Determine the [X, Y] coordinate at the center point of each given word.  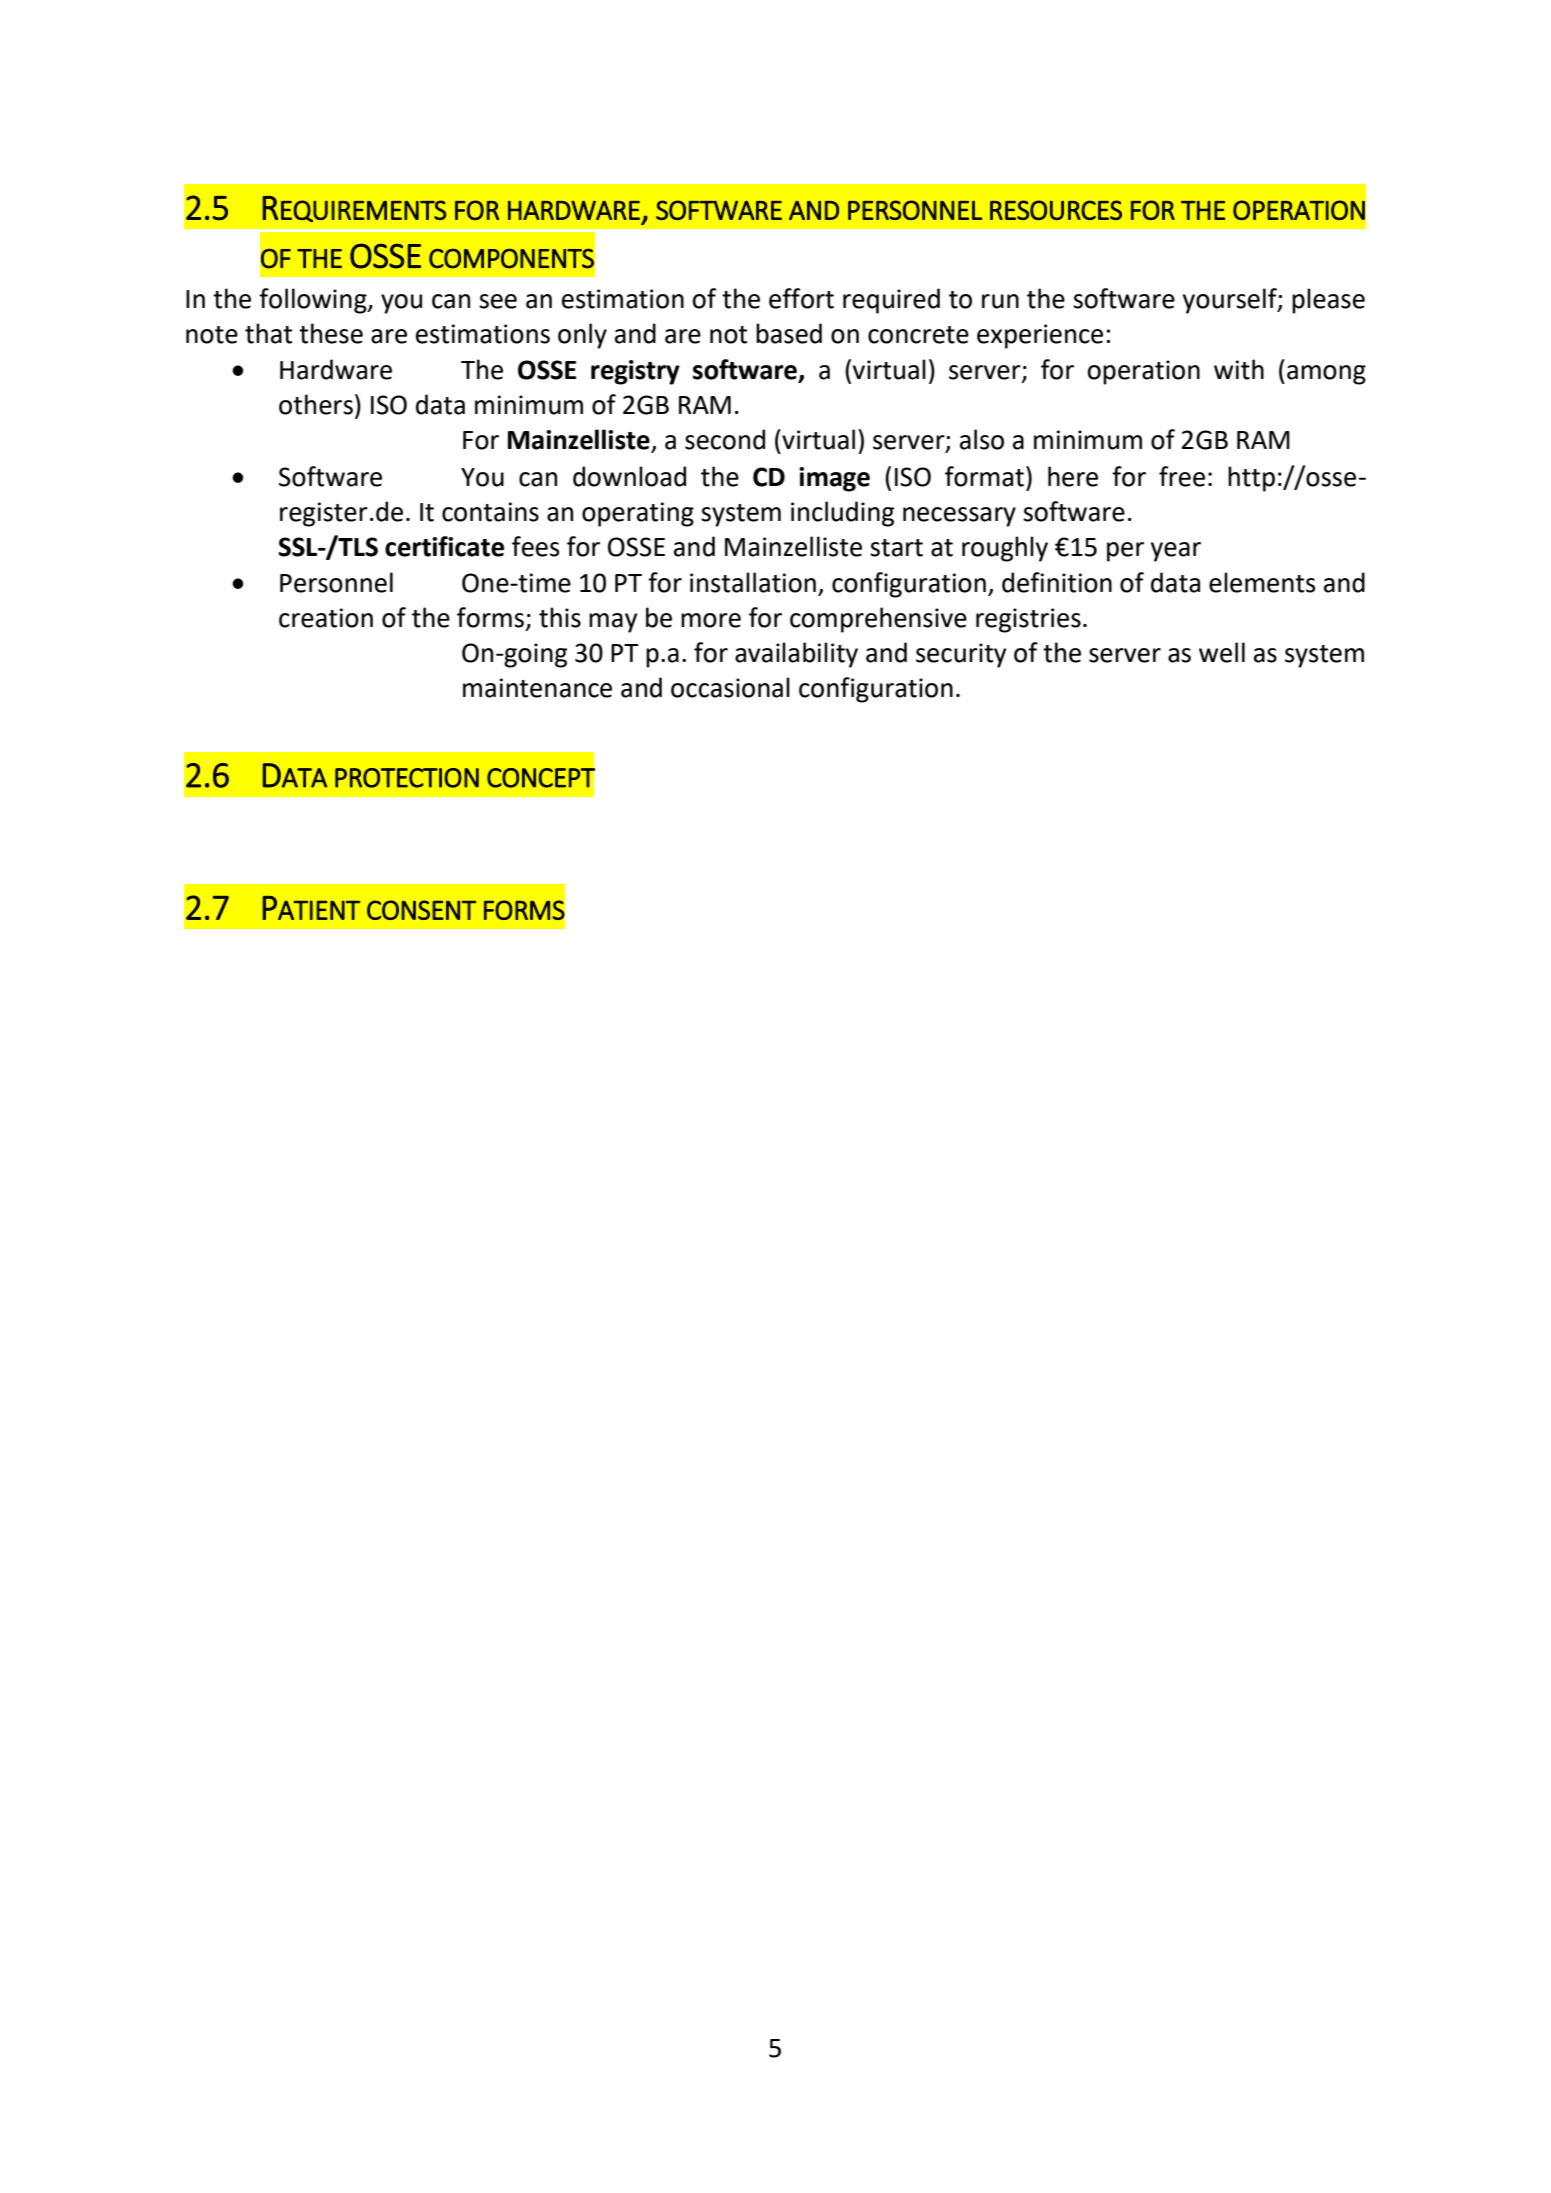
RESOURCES [1056, 210]
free [1182, 476]
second [725, 439]
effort [801, 298]
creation [326, 618]
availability [796, 655]
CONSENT [421, 910]
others [316, 404]
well [1222, 652]
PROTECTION [407, 778]
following [314, 301]
